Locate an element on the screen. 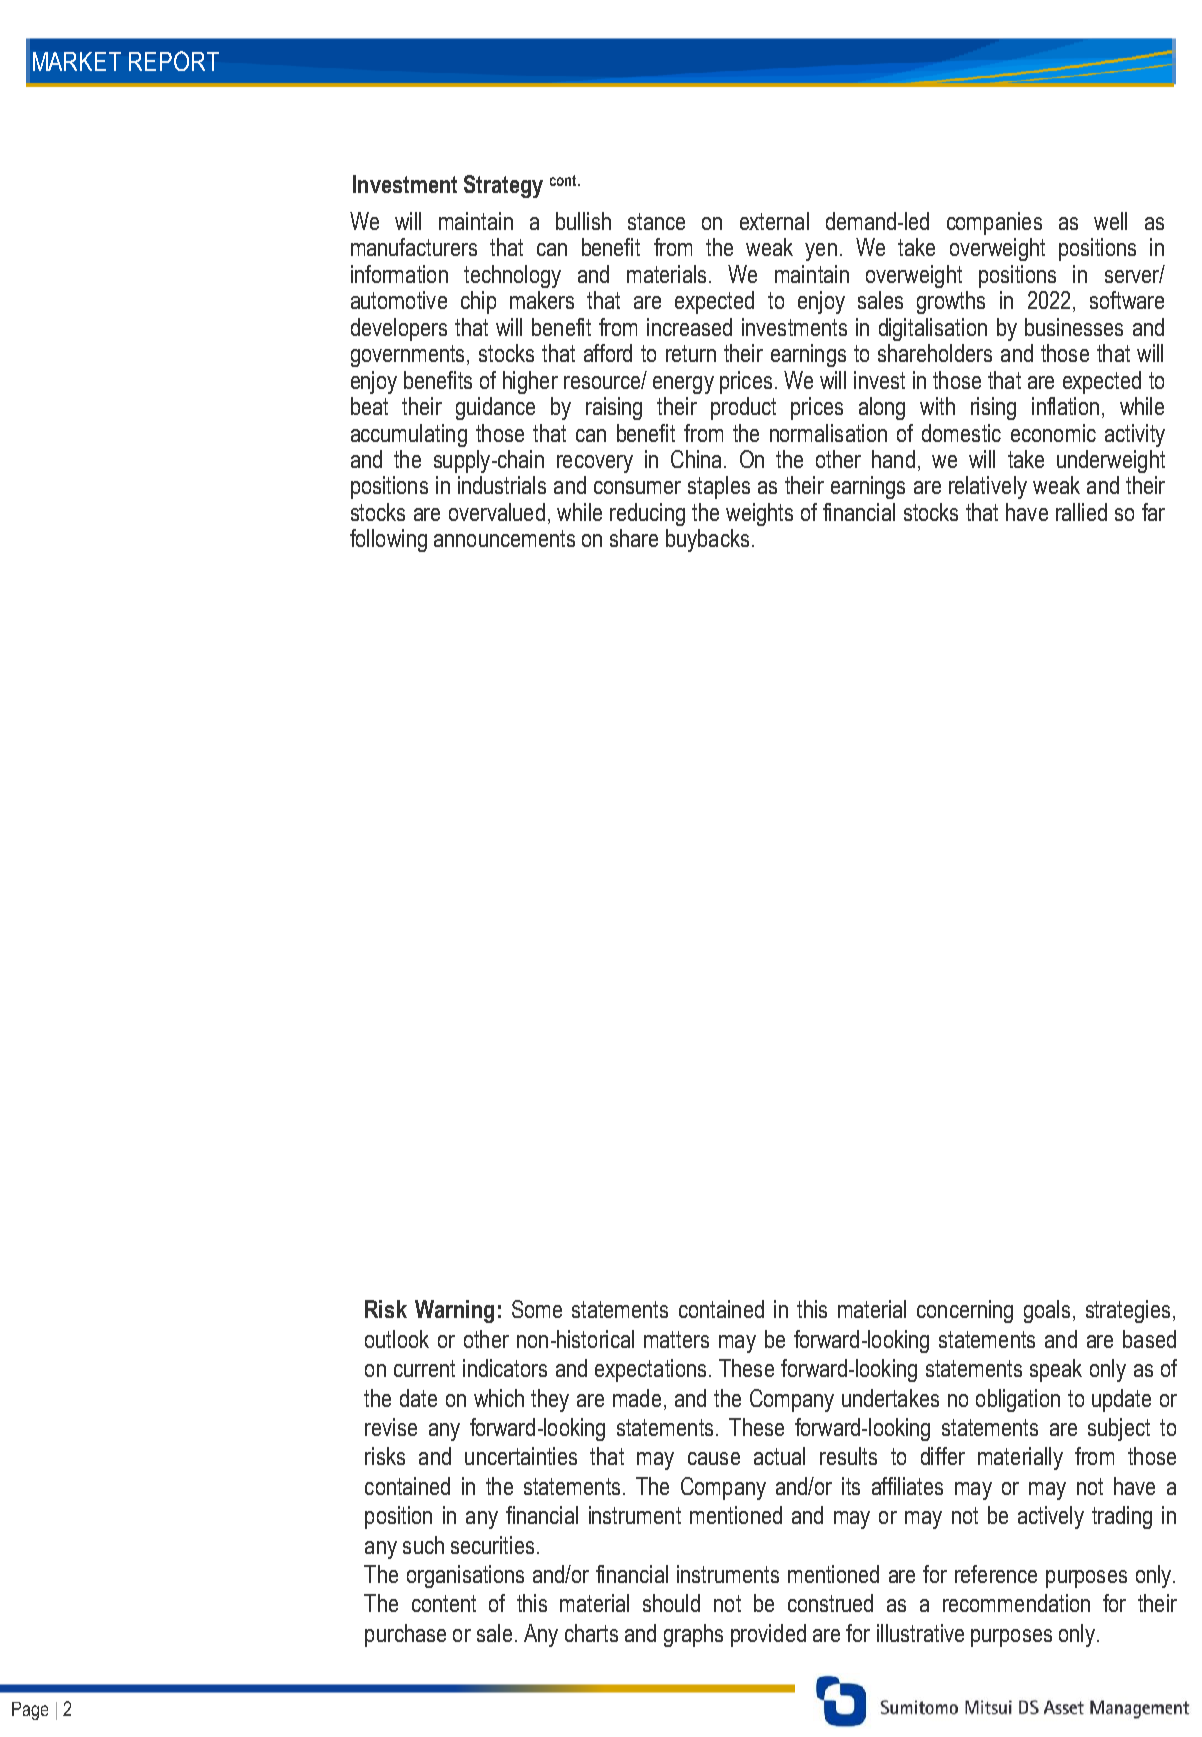 This screenshot has height=1737, width=1202. announcements is located at coordinates (504, 538).
